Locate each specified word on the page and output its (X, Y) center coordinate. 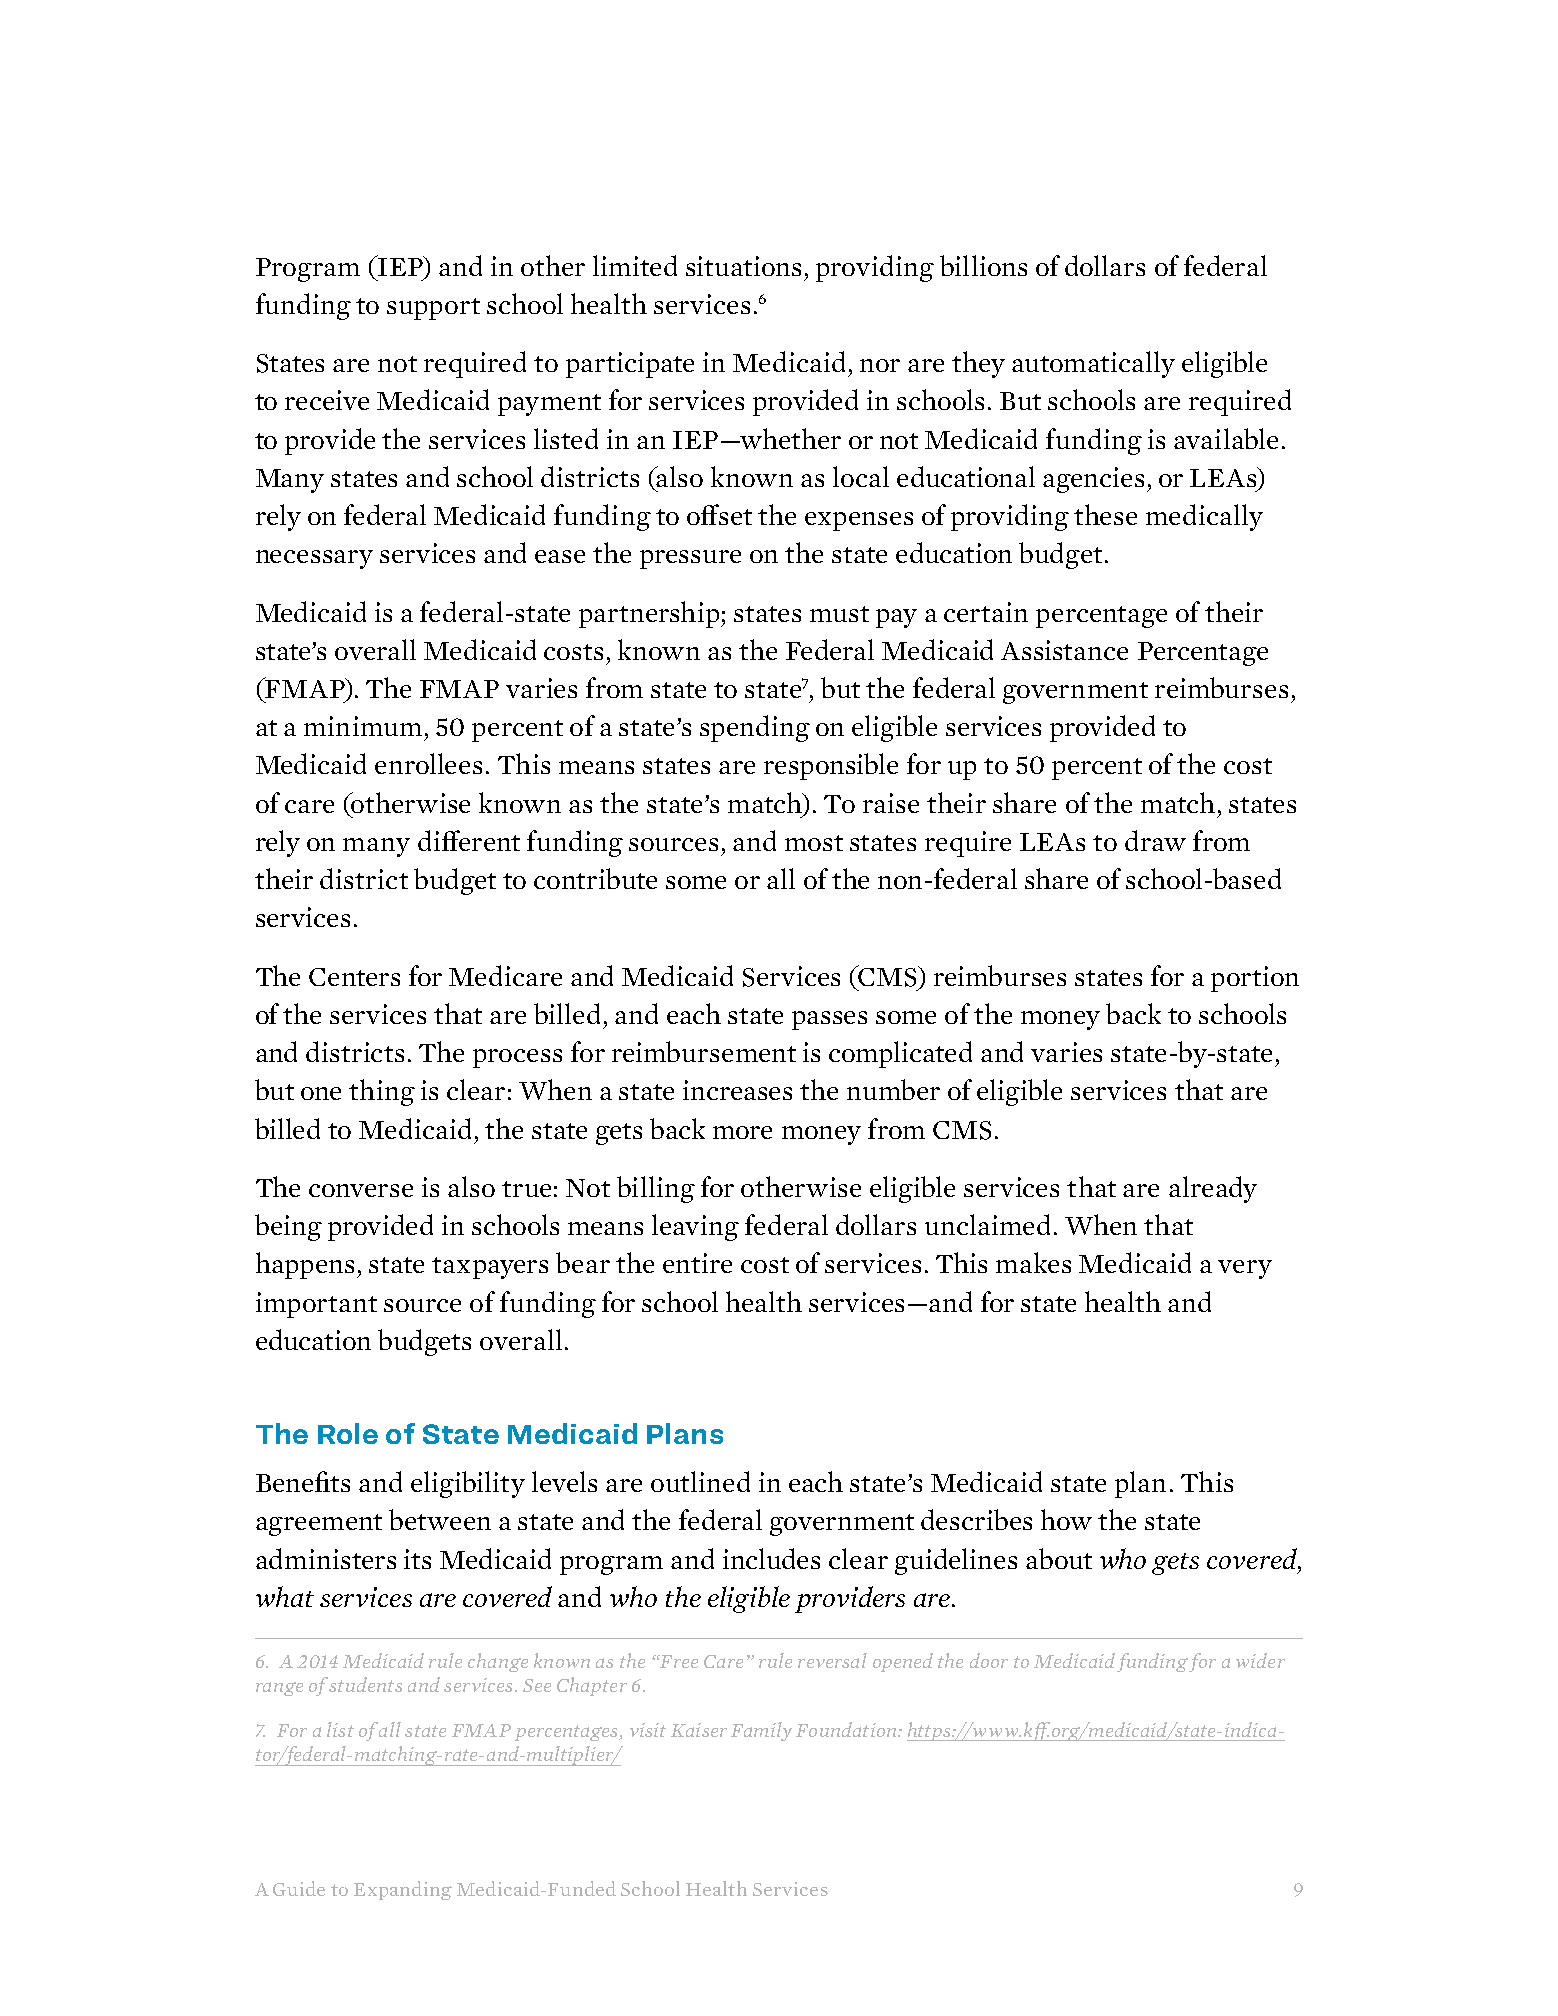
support (433, 309)
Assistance (1064, 650)
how (1066, 1519)
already (1213, 1189)
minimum (363, 726)
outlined (700, 1481)
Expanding (403, 1890)
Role (348, 1433)
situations (743, 266)
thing (382, 1092)
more (742, 1132)
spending (755, 728)
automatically (1093, 364)
